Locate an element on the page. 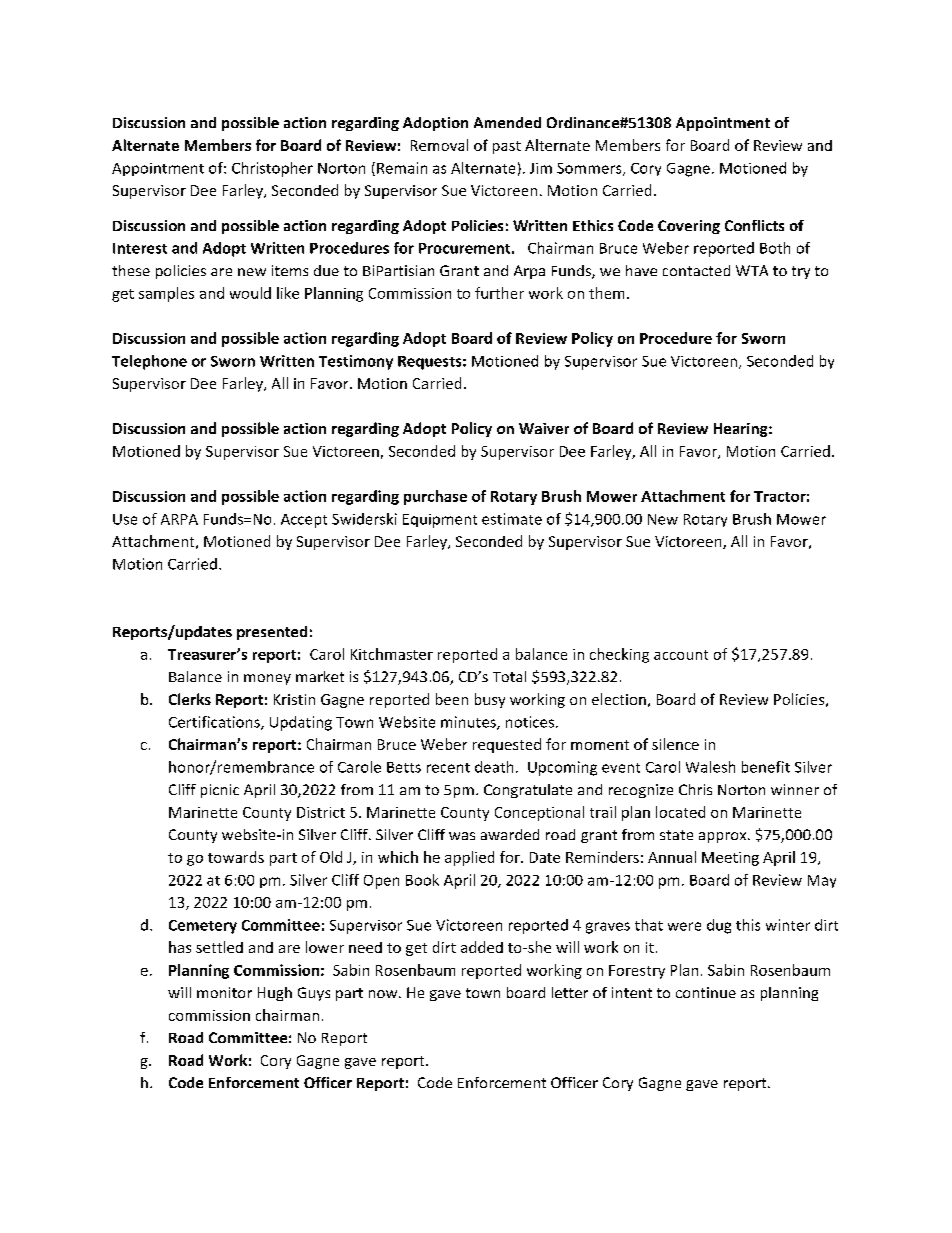  Use is located at coordinates (125, 519).
